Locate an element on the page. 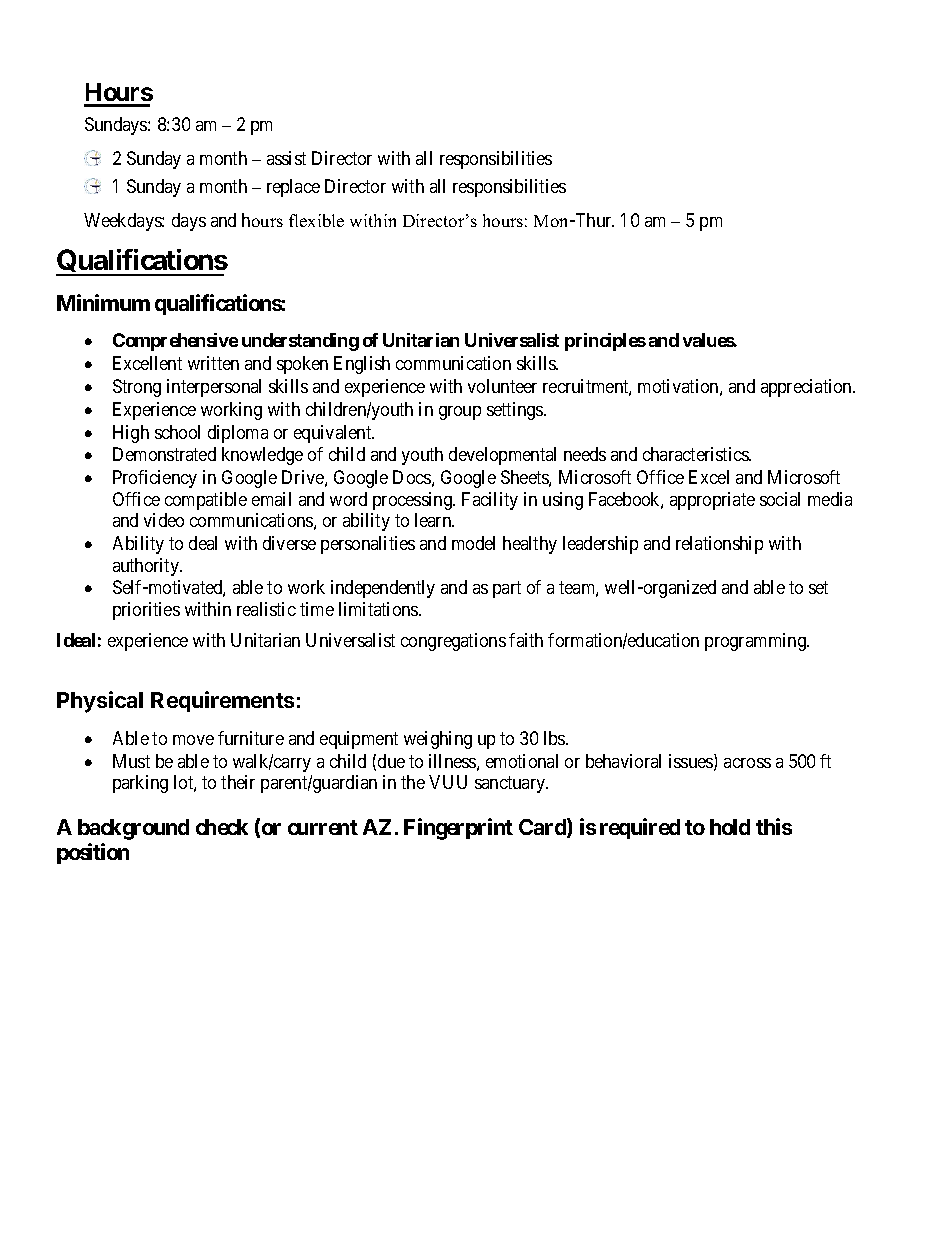 Image resolution: width=952 pixels, height=1233 pixels. check is located at coordinates (222, 827).
